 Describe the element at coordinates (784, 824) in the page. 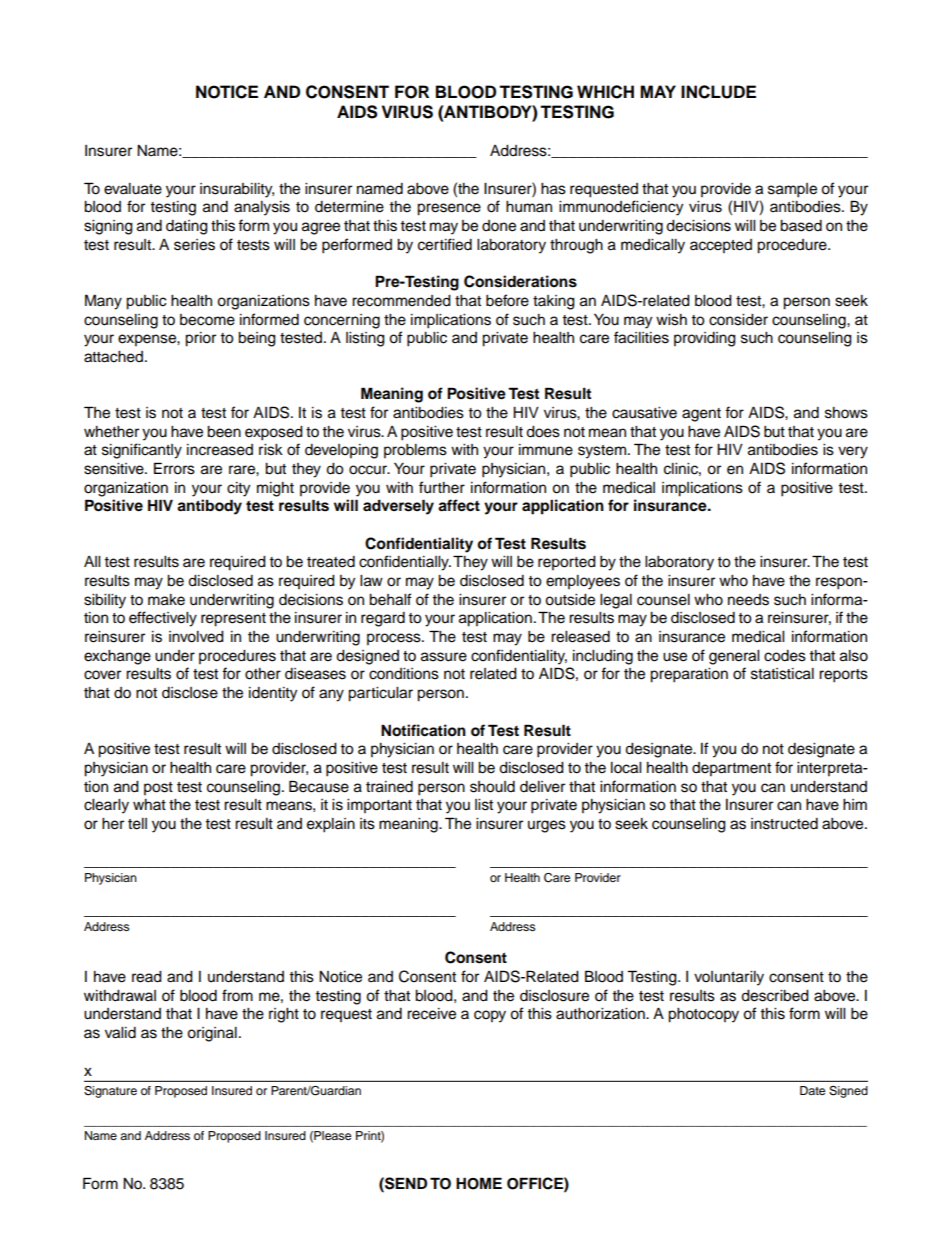

I see `instructed` at that location.
